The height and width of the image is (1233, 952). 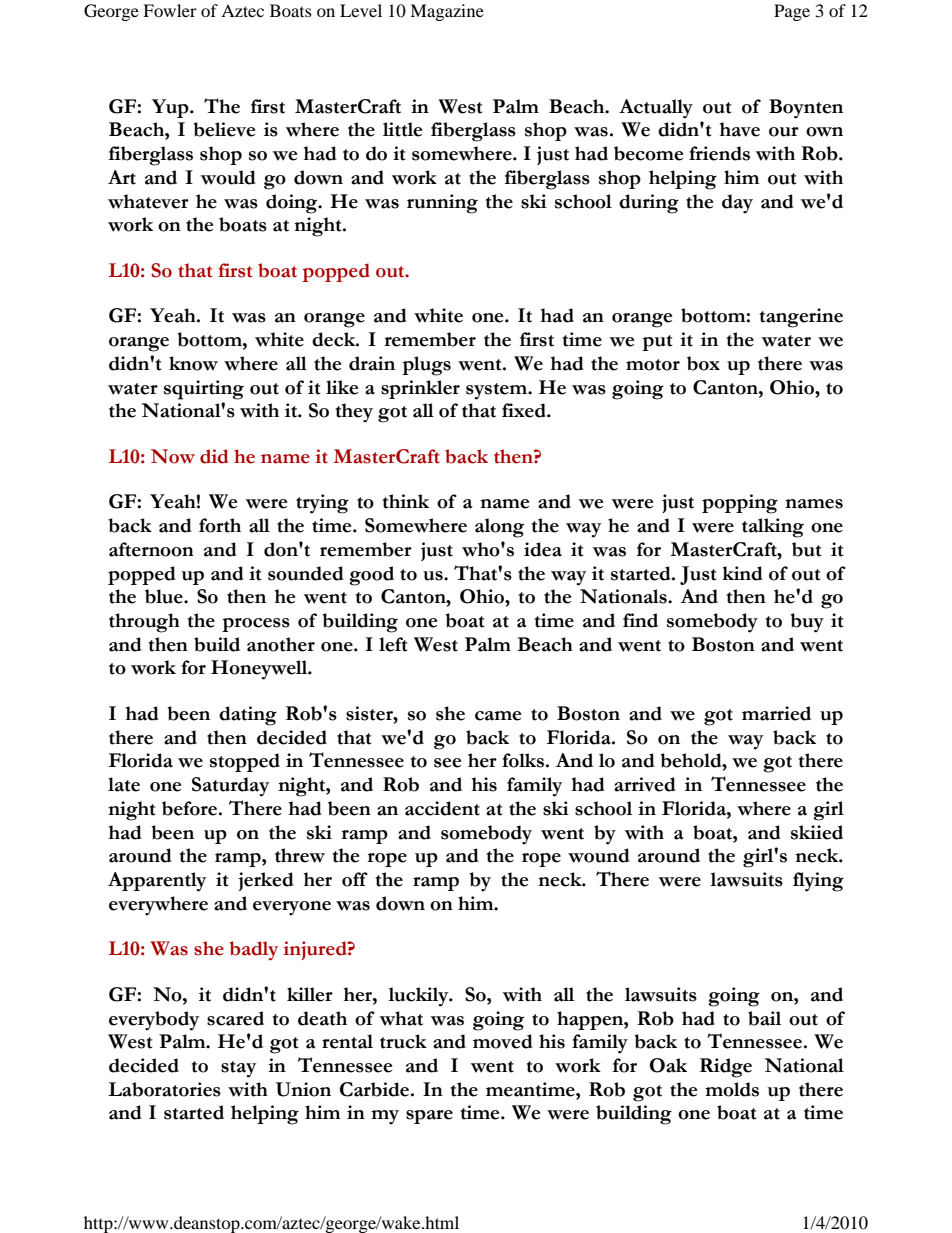 I want to click on Fowler, so click(x=170, y=10).
